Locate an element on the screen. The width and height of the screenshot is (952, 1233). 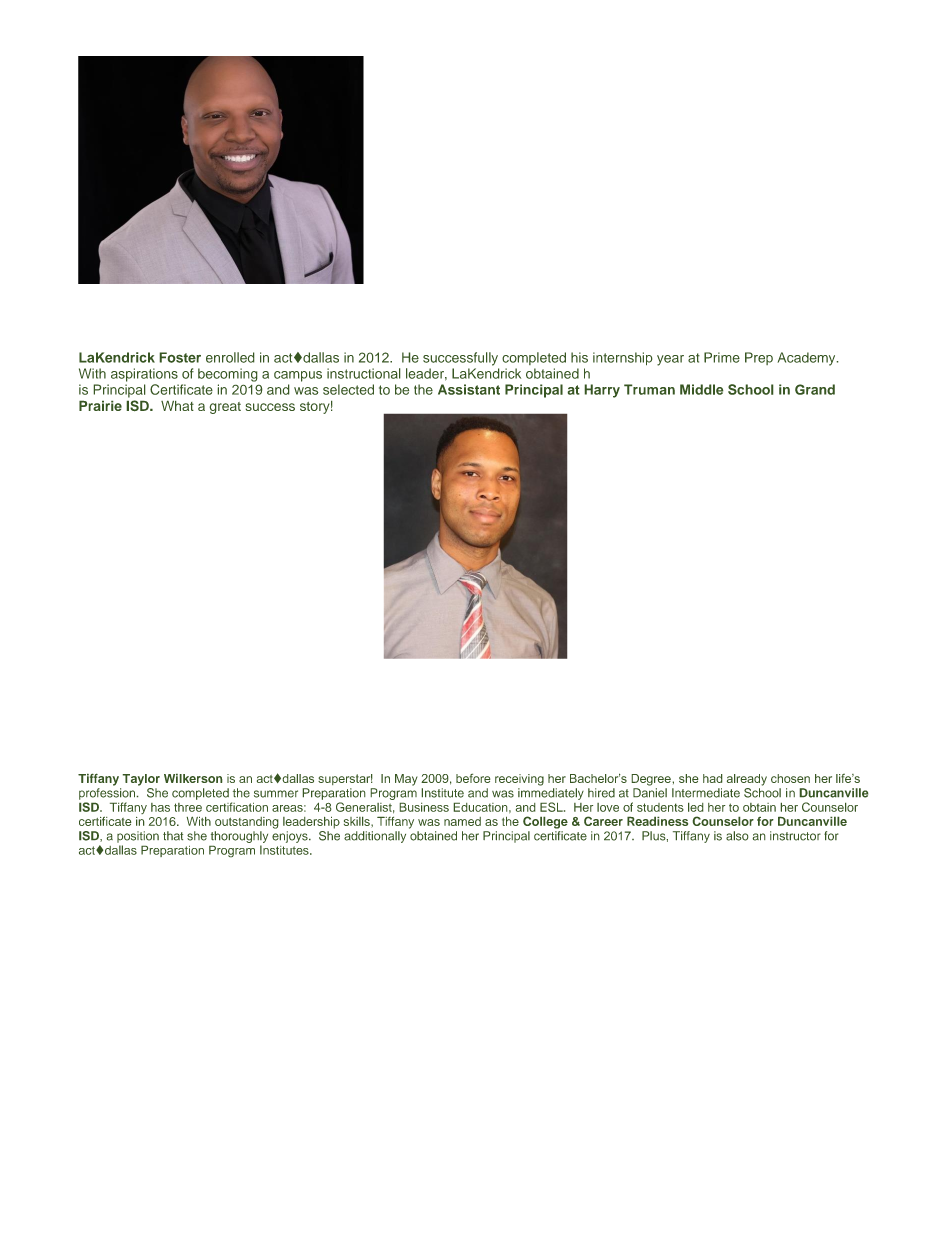
Assistant is located at coordinates (469, 389).
